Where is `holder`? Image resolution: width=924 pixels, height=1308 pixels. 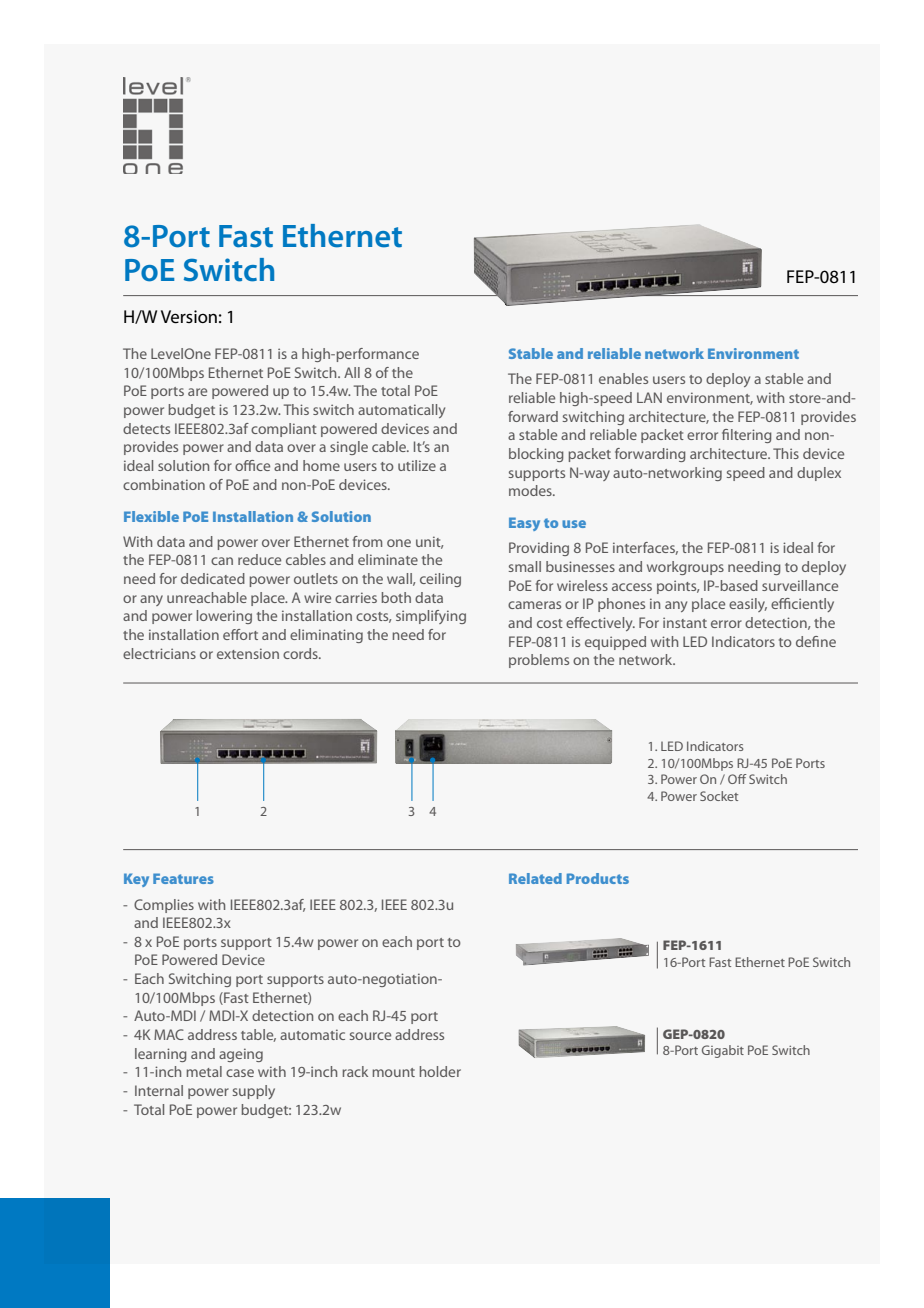
holder is located at coordinates (440, 1071).
